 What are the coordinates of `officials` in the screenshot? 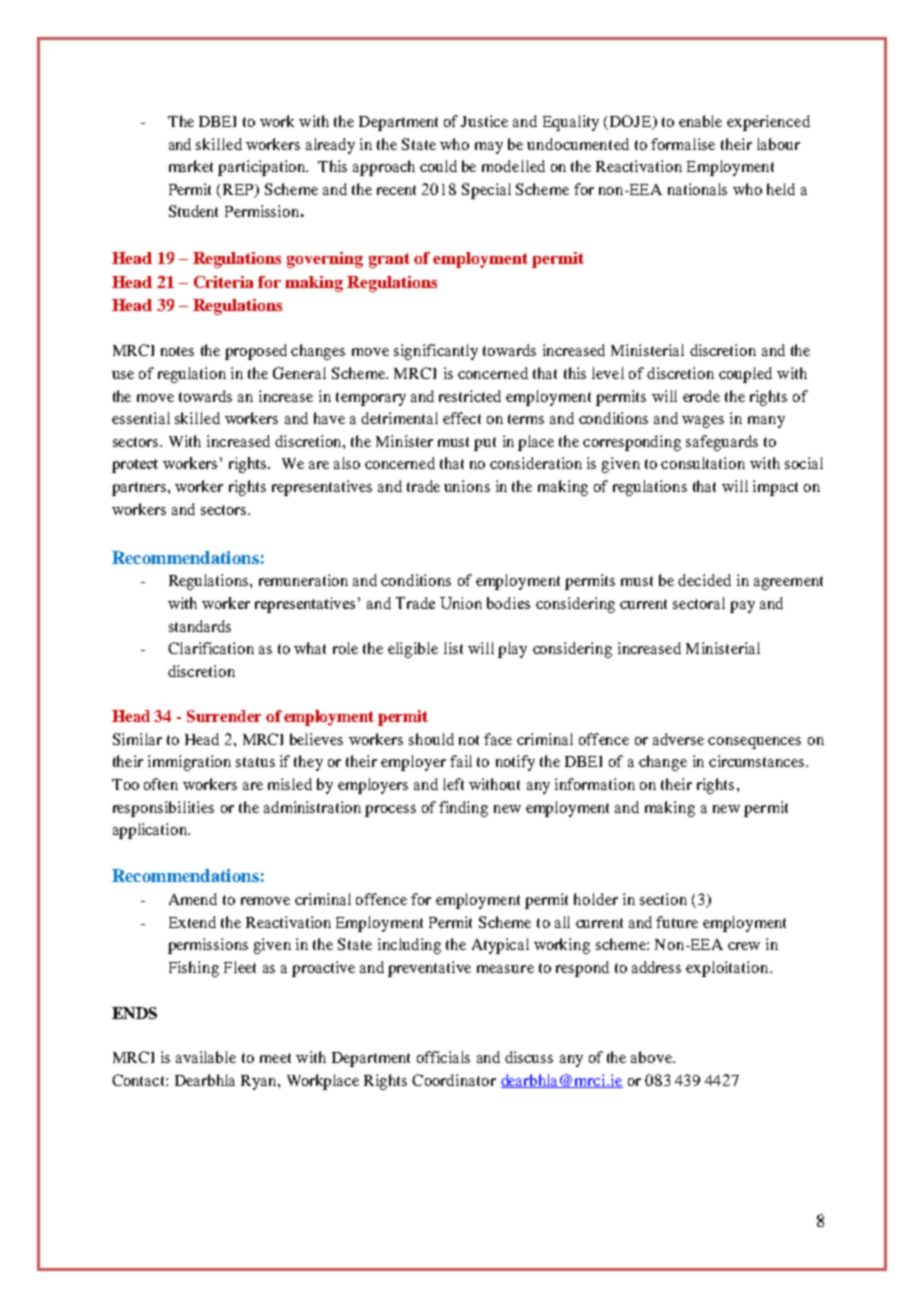 It's located at (443, 1057).
